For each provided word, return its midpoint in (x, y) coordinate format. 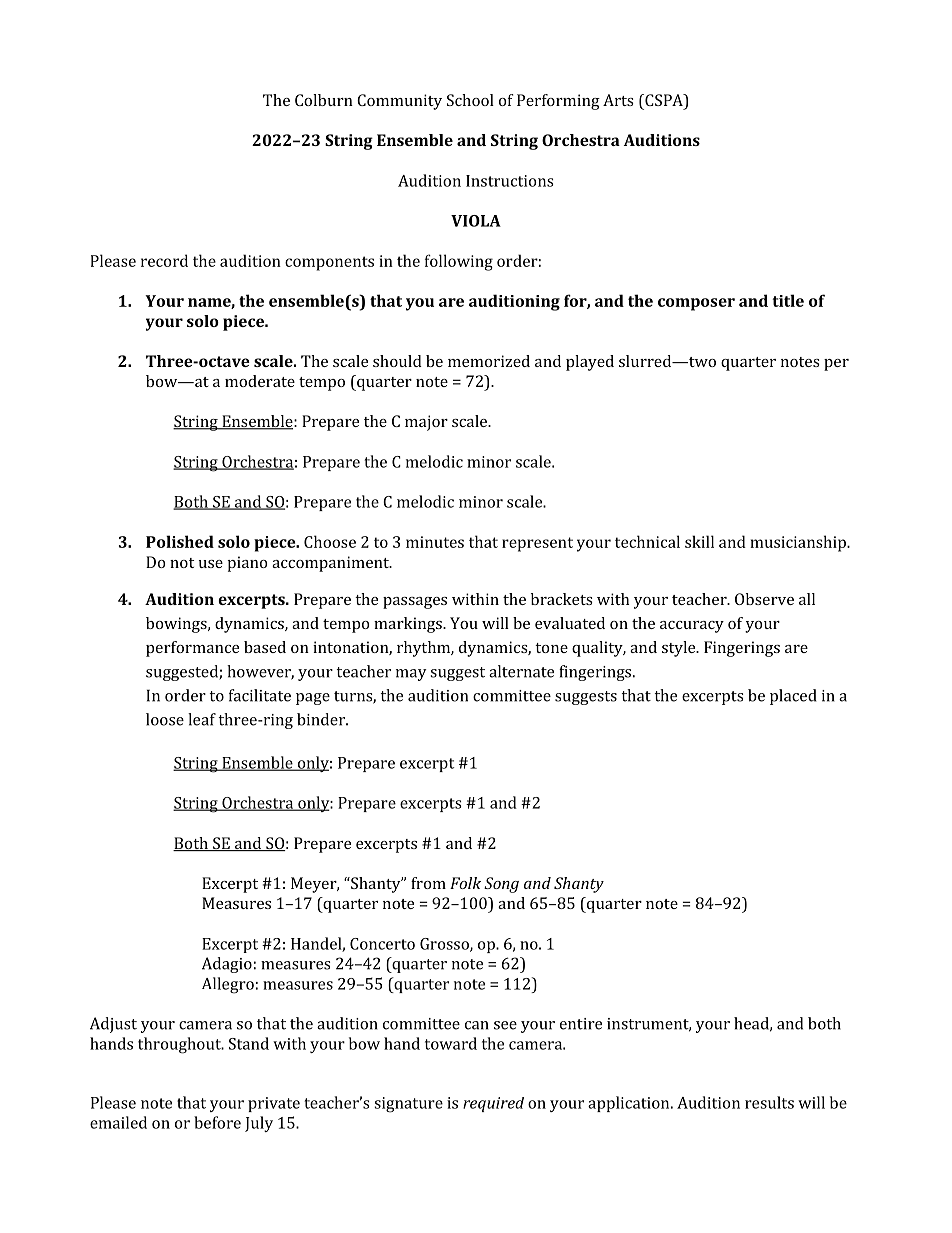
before (217, 1122)
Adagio (227, 965)
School (470, 100)
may (411, 675)
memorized (489, 361)
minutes (435, 542)
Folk (465, 883)
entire (581, 1024)
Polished (180, 541)
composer (696, 304)
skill (699, 541)
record (164, 260)
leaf (202, 719)
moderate (260, 381)
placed (793, 697)
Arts (618, 100)
